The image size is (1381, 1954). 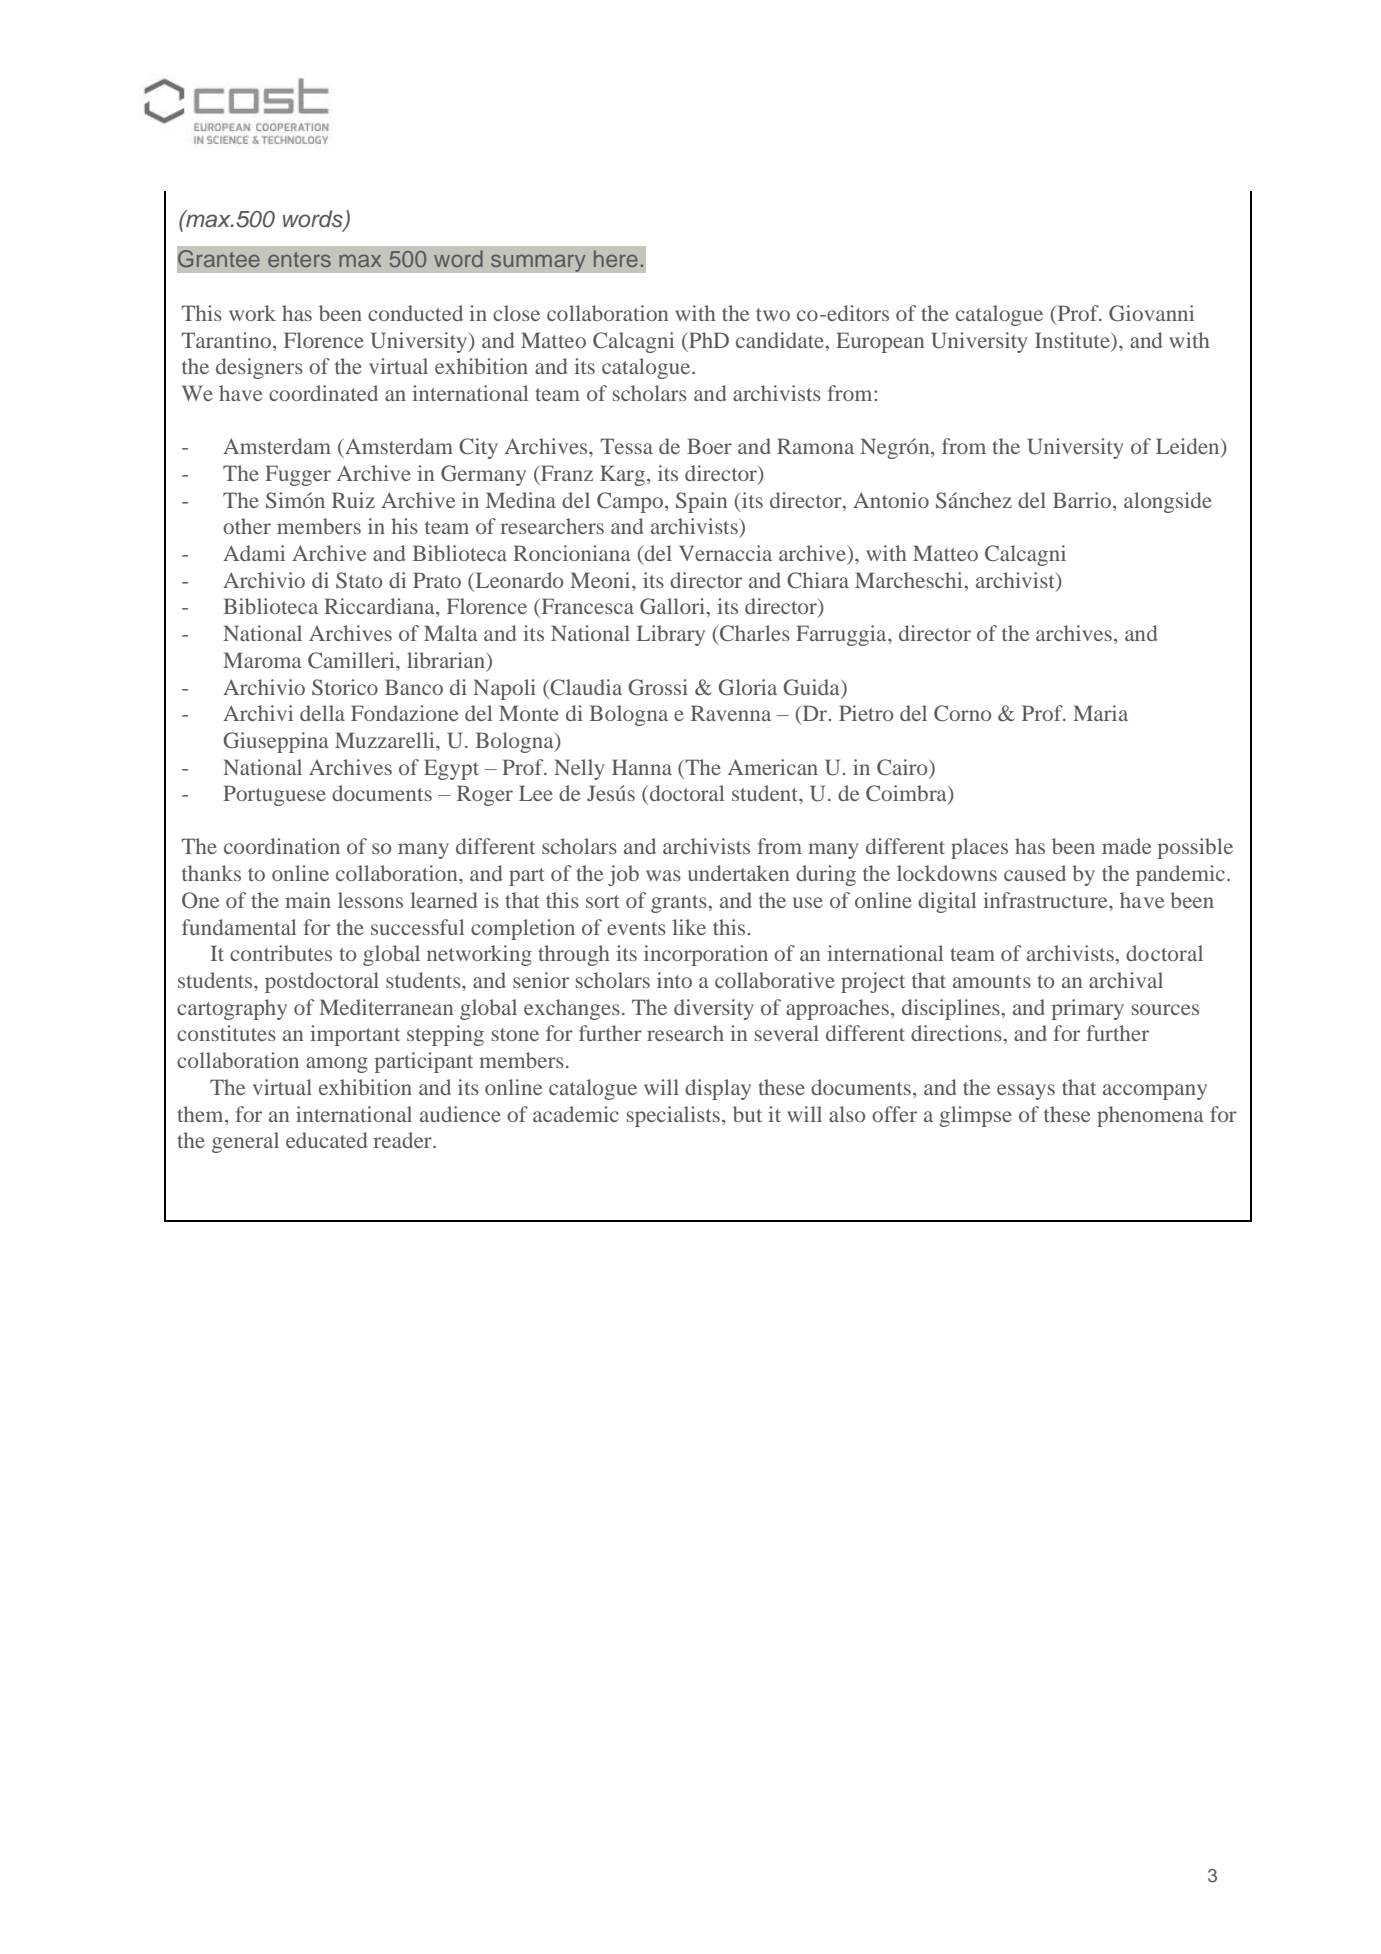 I want to click on Ravenna, so click(x=731, y=713).
